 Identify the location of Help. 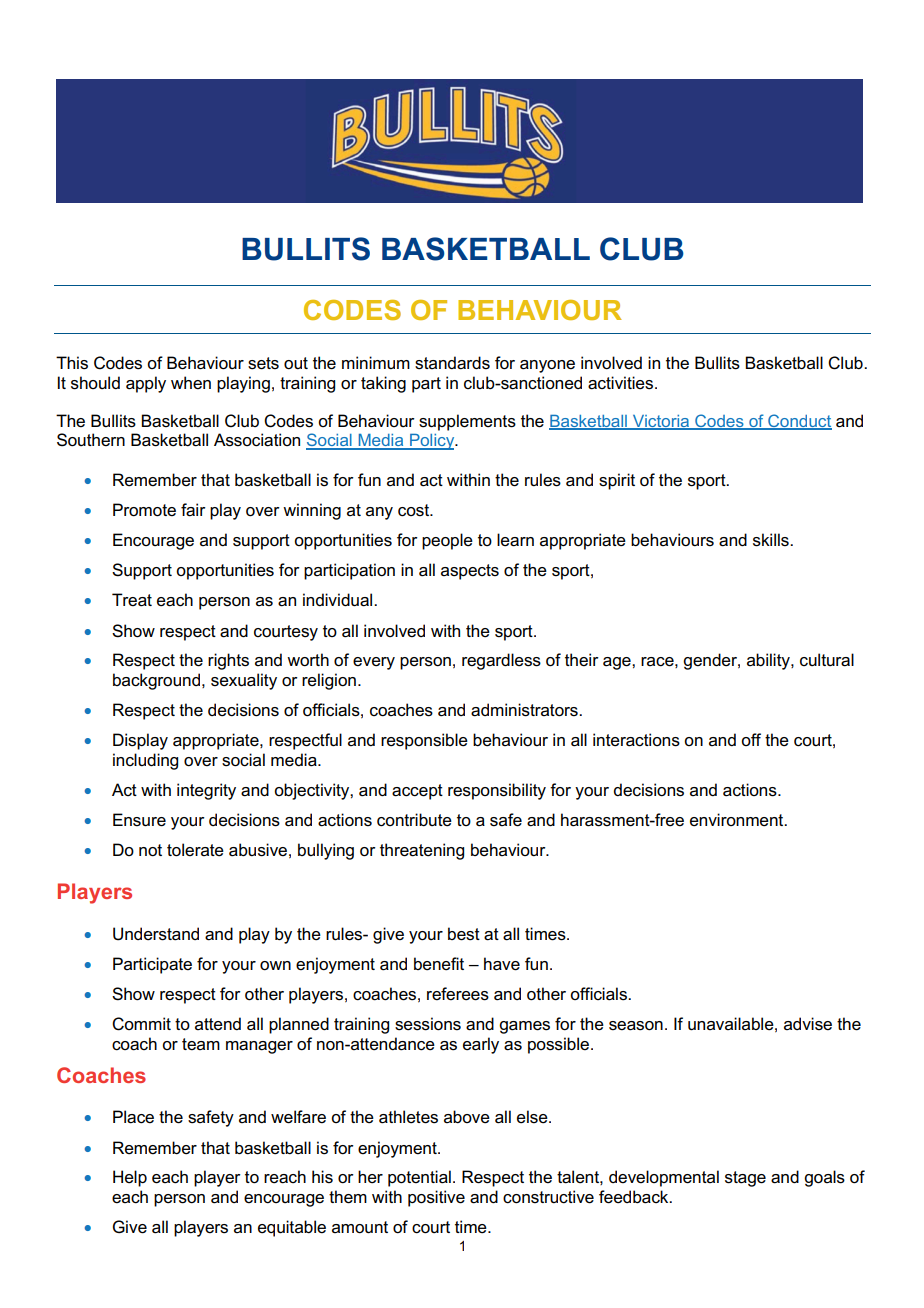
(130, 1178).
